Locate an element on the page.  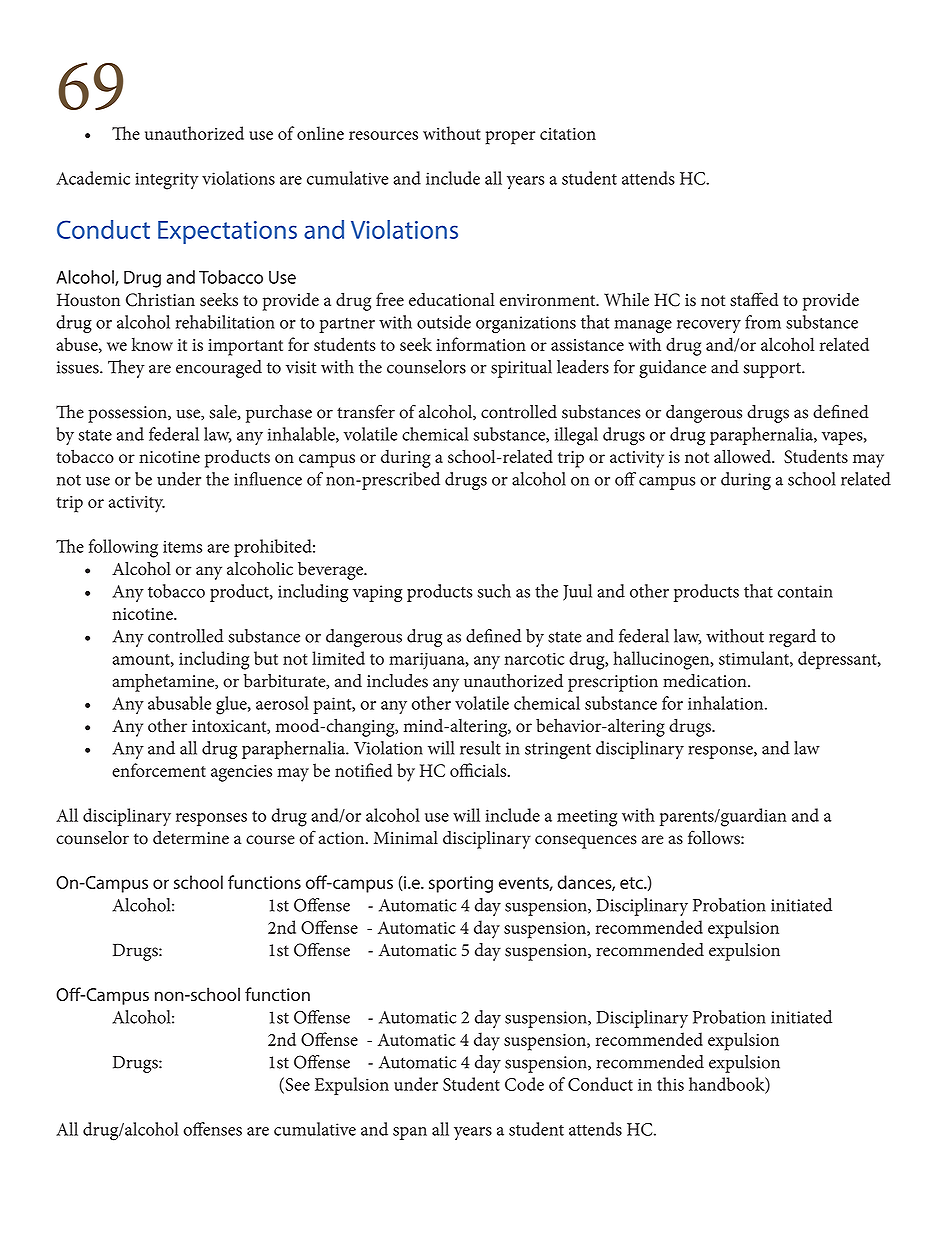
possession is located at coordinates (128, 414).
